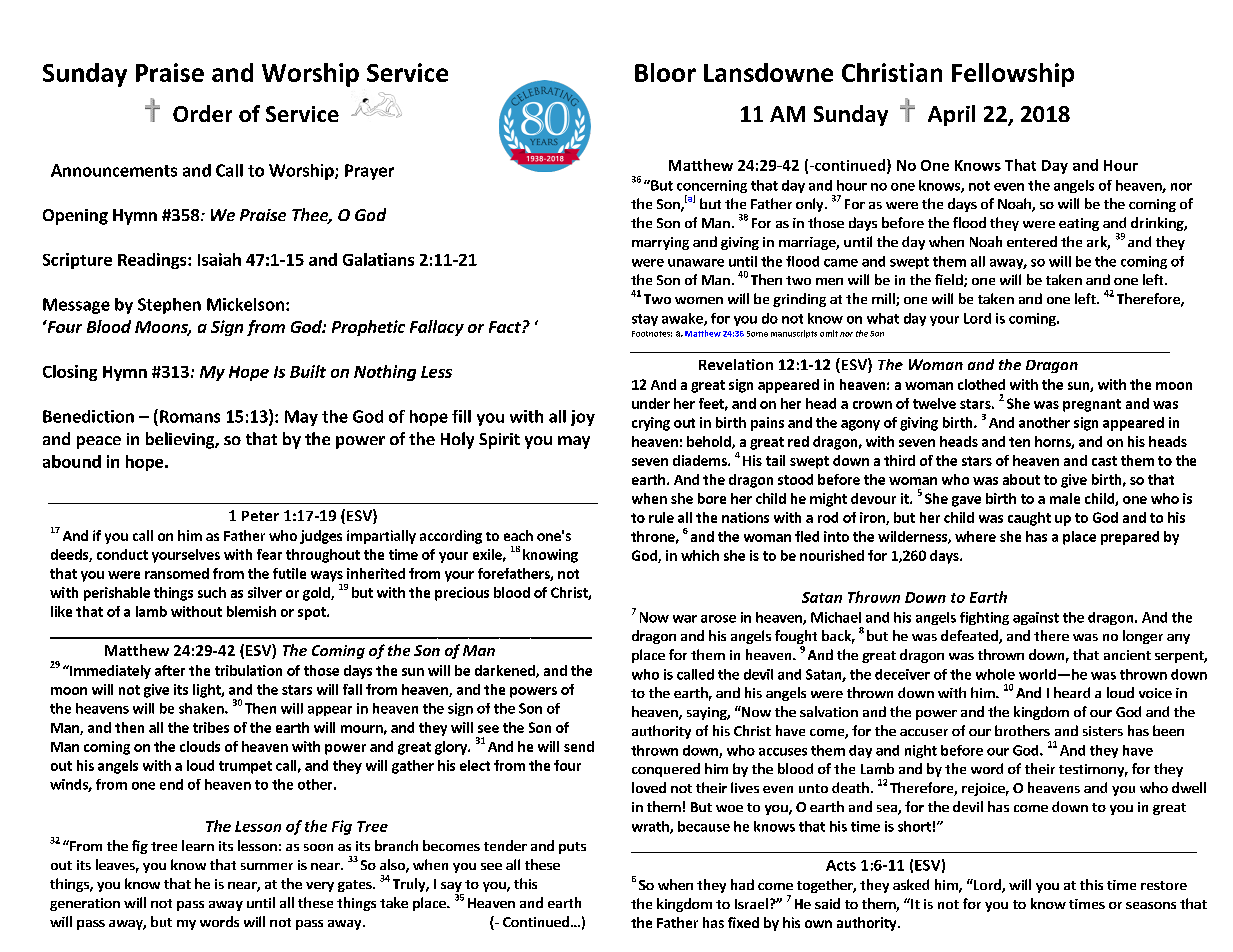 This screenshot has height=952, width=1233. What do you see at coordinates (267, 866) in the screenshot?
I see `summer` at bounding box center [267, 866].
